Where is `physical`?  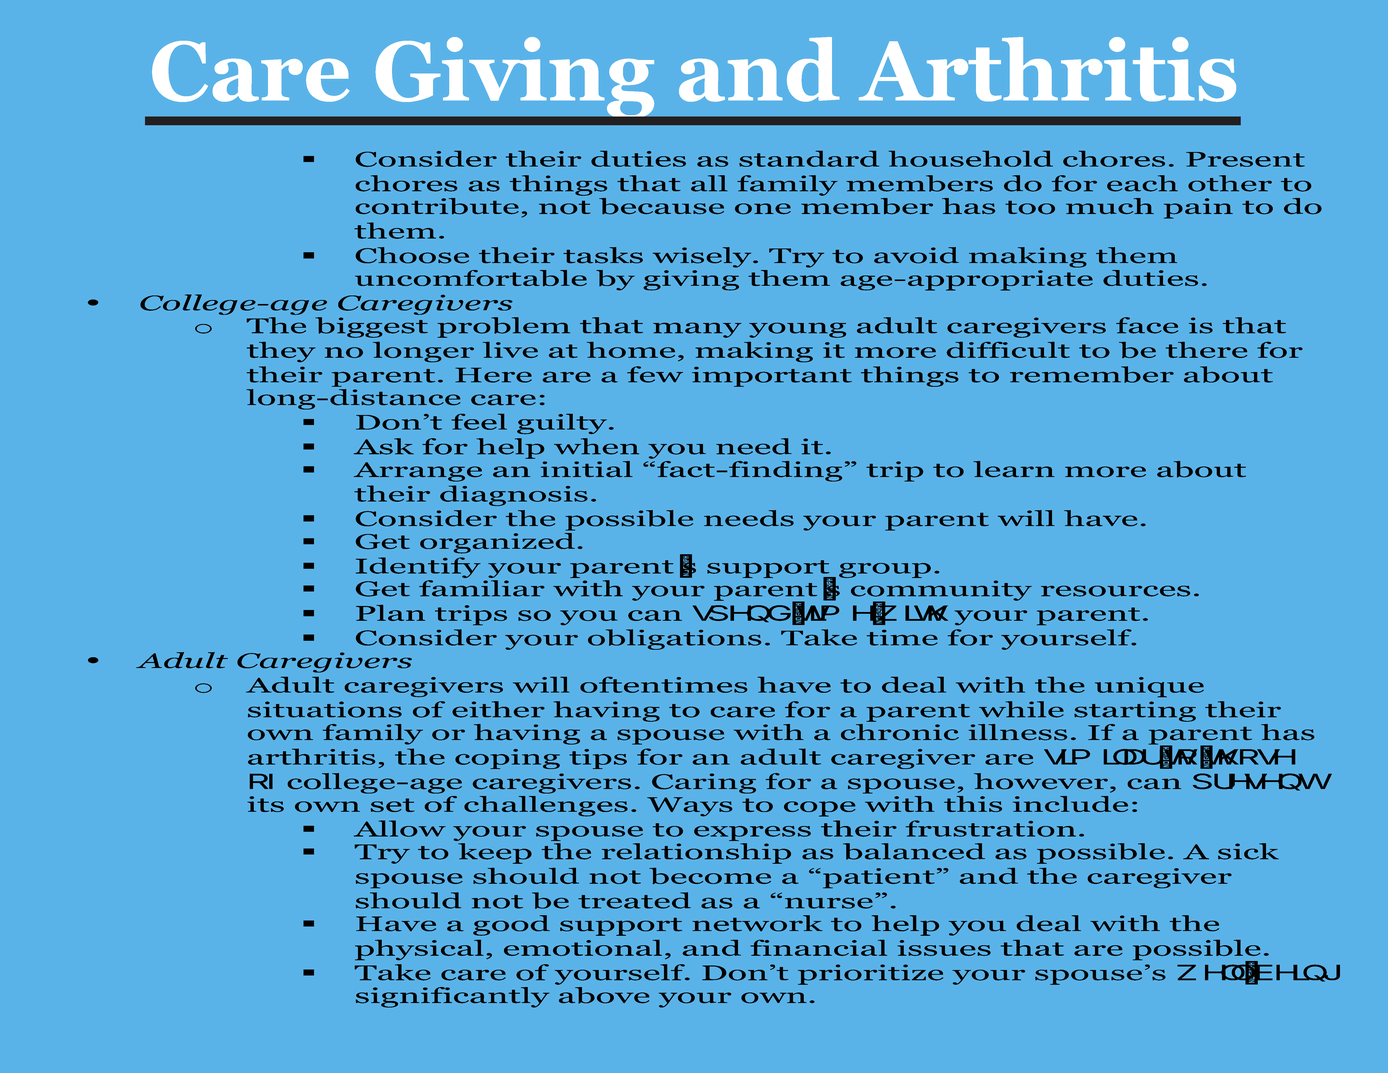
physical is located at coordinates (419, 950).
